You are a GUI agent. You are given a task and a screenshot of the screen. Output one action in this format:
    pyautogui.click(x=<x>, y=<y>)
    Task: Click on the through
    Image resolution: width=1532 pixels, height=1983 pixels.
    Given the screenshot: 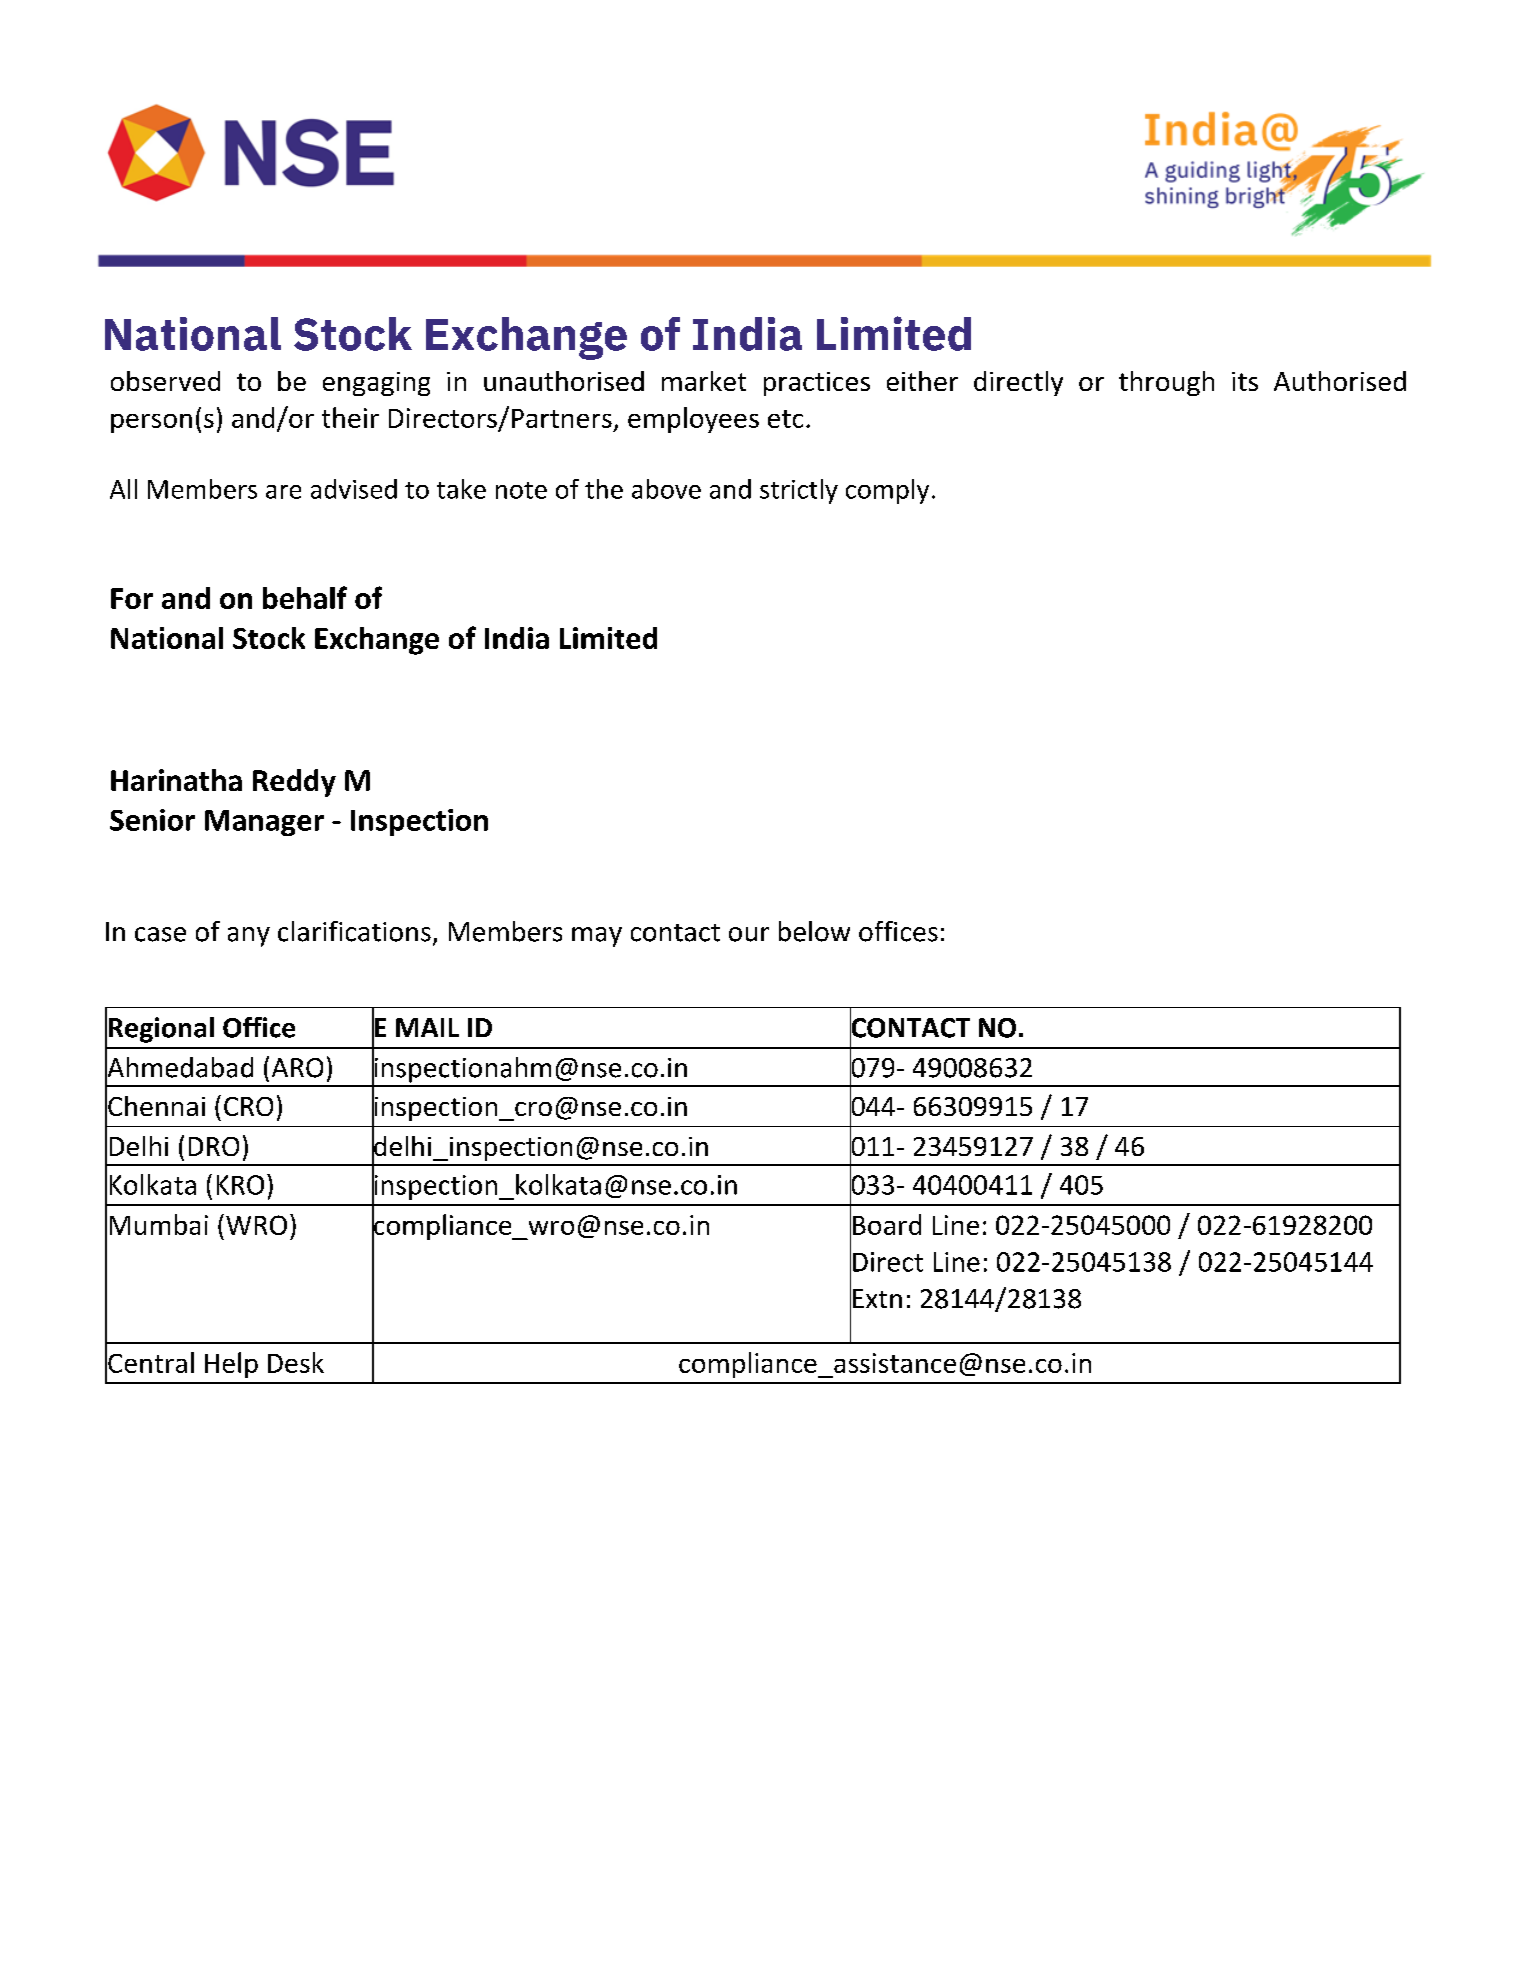 What is the action you would take?
    pyautogui.click(x=1166, y=383)
